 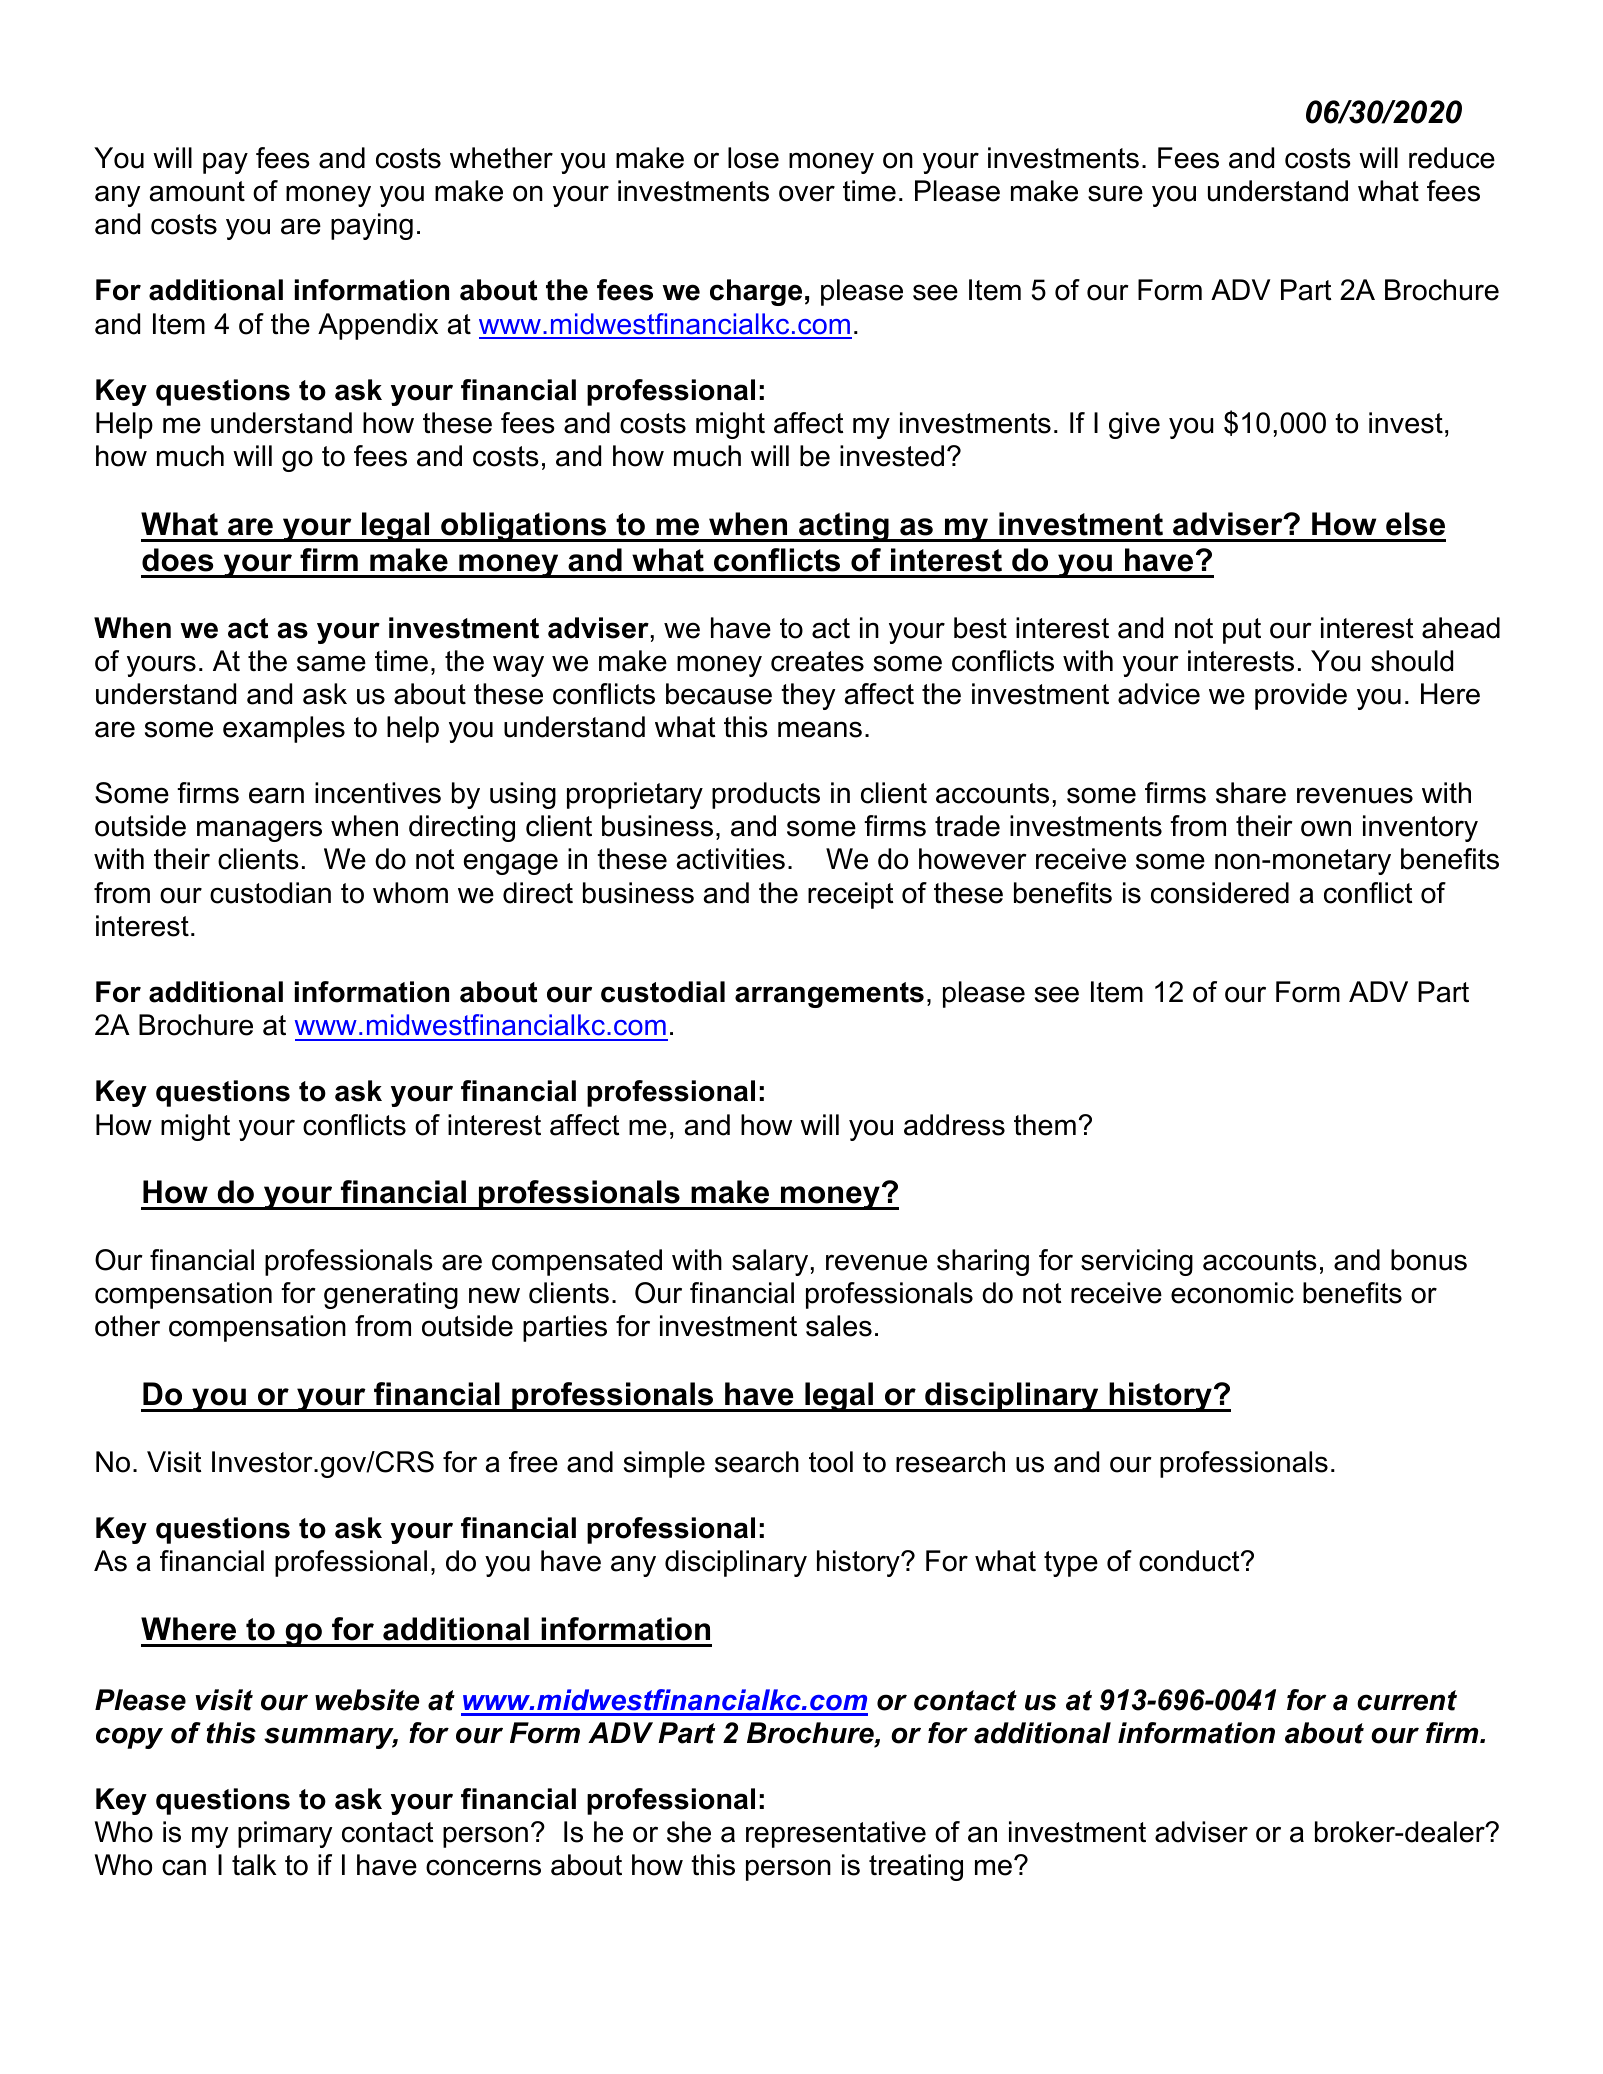 What do you see at coordinates (844, 527) in the document?
I see `acting` at bounding box center [844, 527].
